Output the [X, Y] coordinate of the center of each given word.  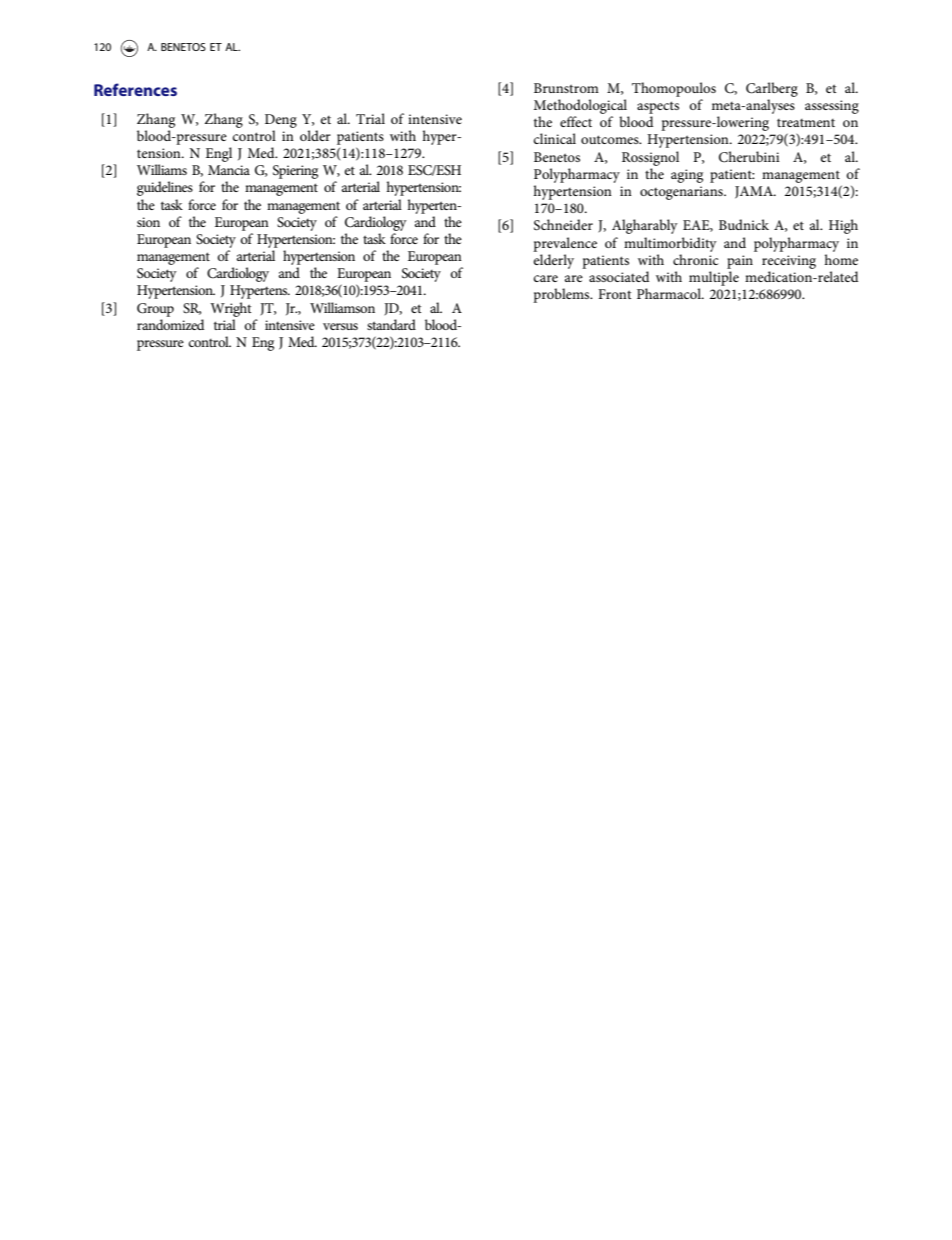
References [135, 89]
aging [687, 176]
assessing [832, 107]
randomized [170, 324]
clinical [555, 138]
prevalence [565, 244]
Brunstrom [566, 88]
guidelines [165, 188]
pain [740, 262]
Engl [219, 154]
